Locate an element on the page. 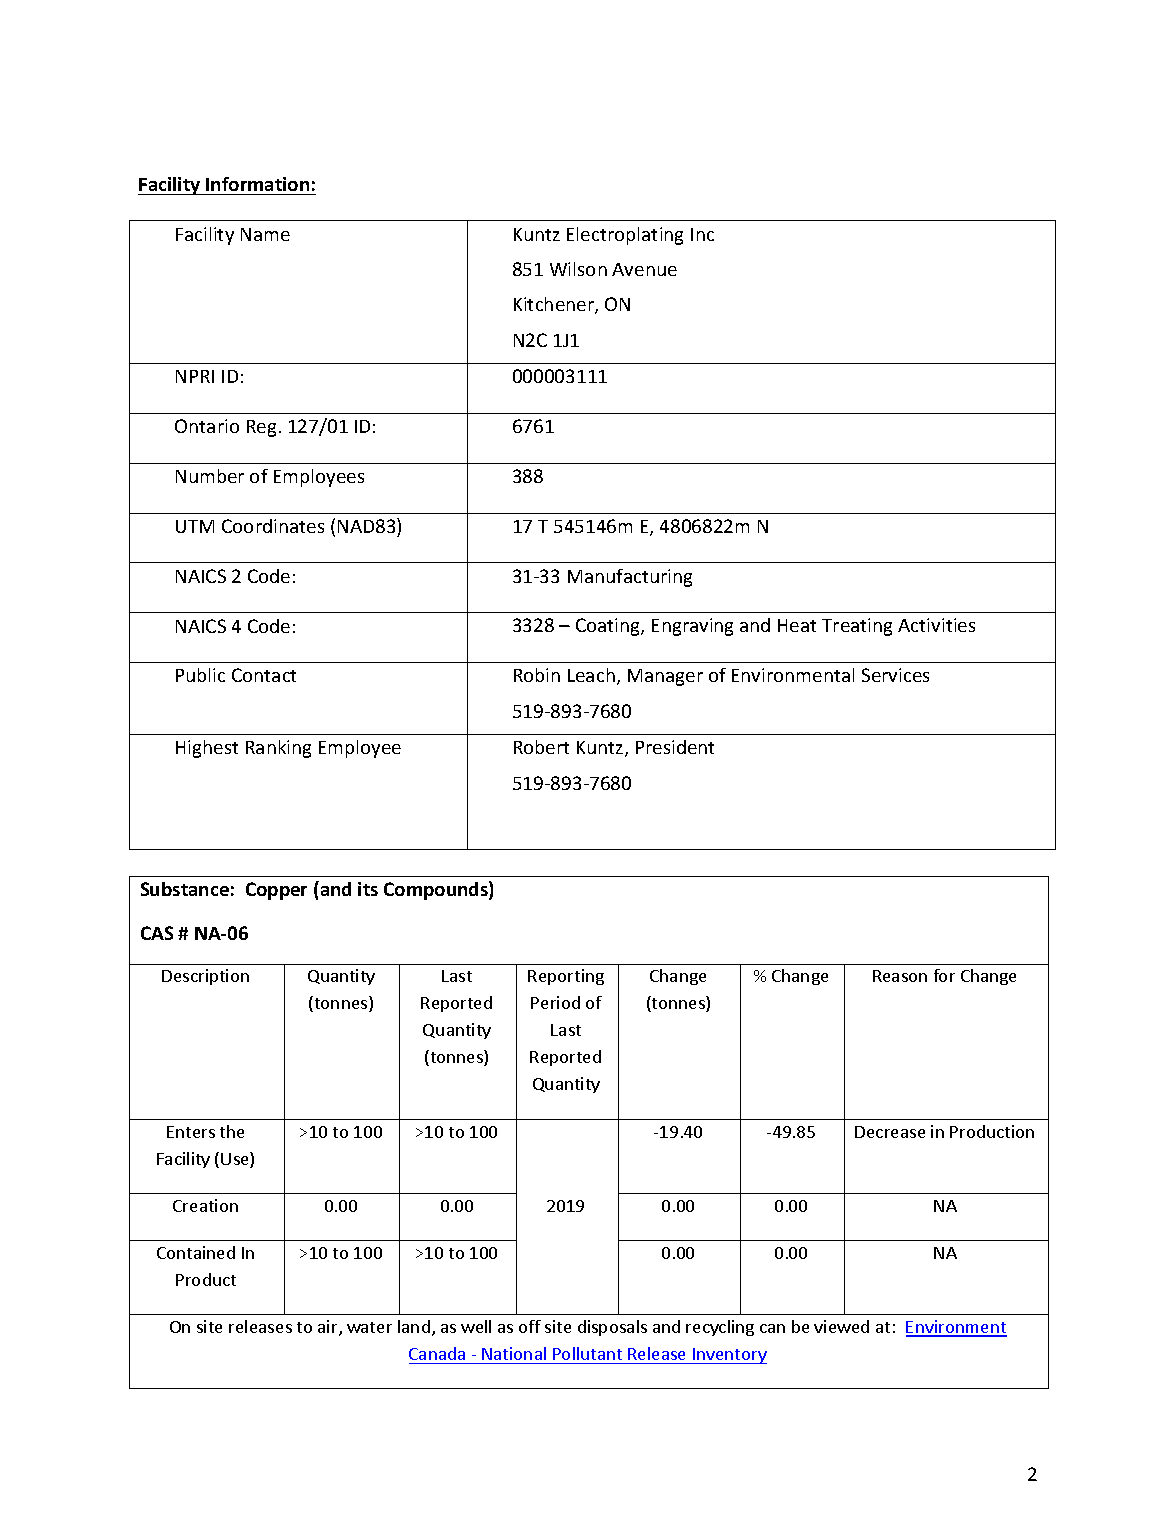 The width and height of the document is (1176, 1522). Coordinates is located at coordinates (273, 526).
